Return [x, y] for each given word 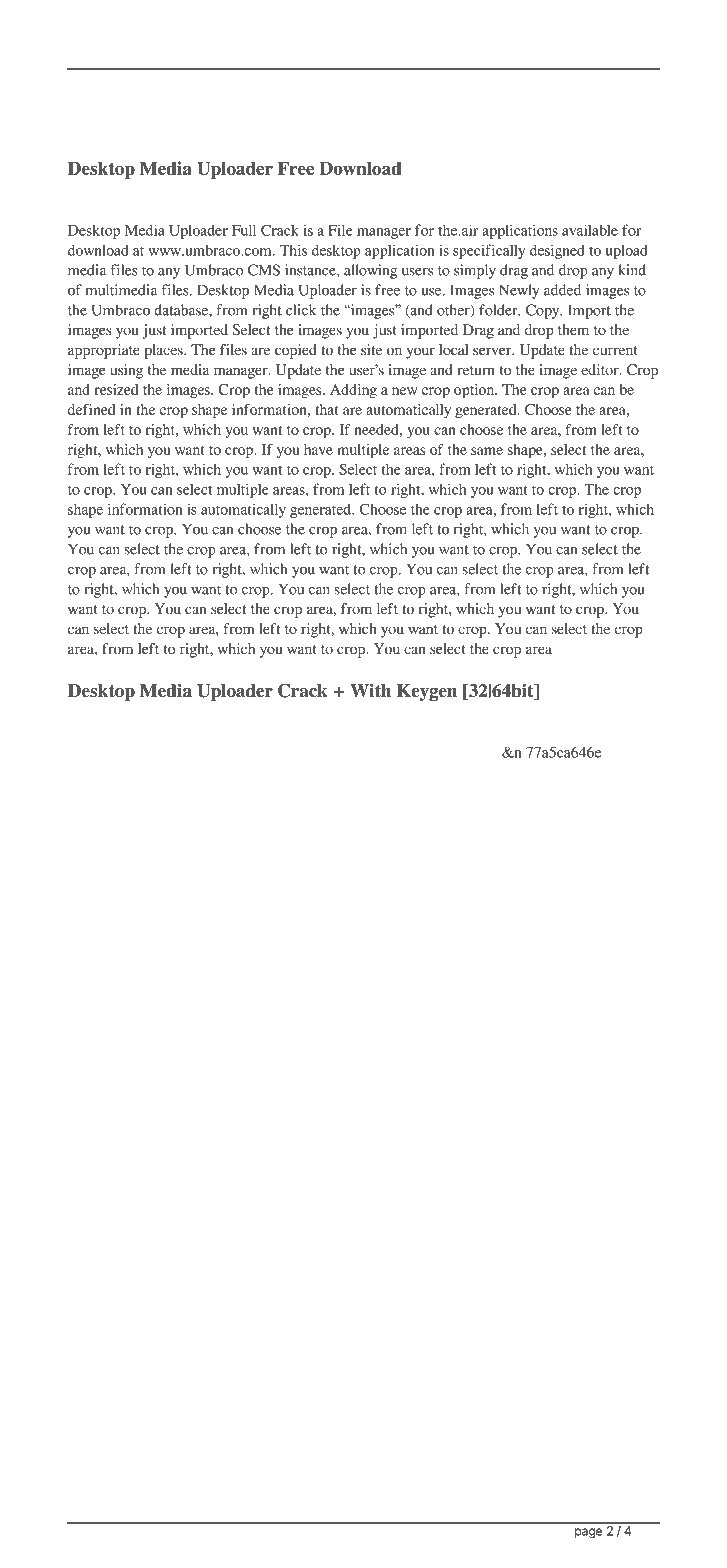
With [370, 691]
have [318, 449]
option [475, 391]
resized [116, 389]
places [165, 351]
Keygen [427, 692]
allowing [370, 271]
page [588, 1533]
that [326, 409]
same [487, 451]
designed [557, 251]
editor [601, 369]
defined [91, 409]
